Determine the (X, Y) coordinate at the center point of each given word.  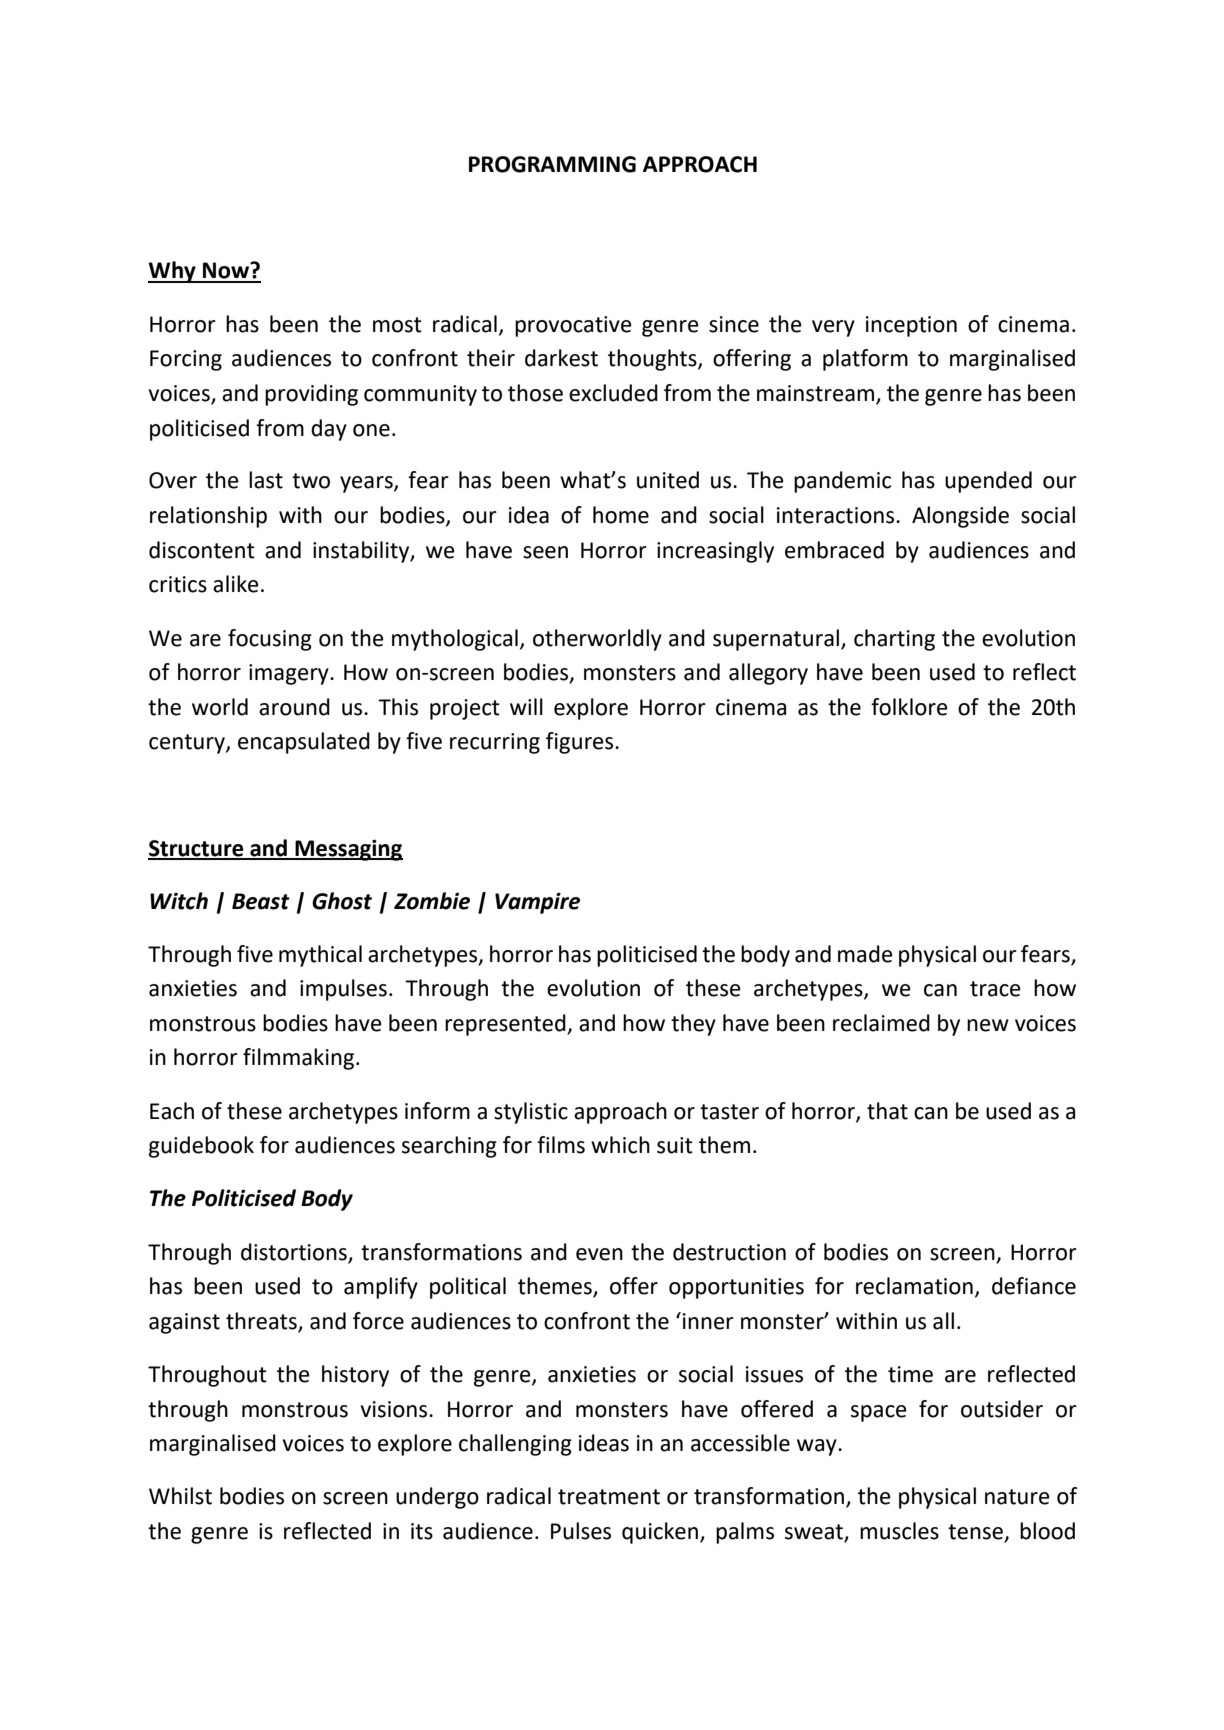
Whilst (180, 1496)
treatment (609, 1497)
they (693, 1025)
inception (911, 326)
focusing (270, 640)
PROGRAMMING (552, 164)
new (988, 1025)
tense (975, 1532)
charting (894, 640)
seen (545, 552)
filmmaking (300, 1059)
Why (173, 272)
